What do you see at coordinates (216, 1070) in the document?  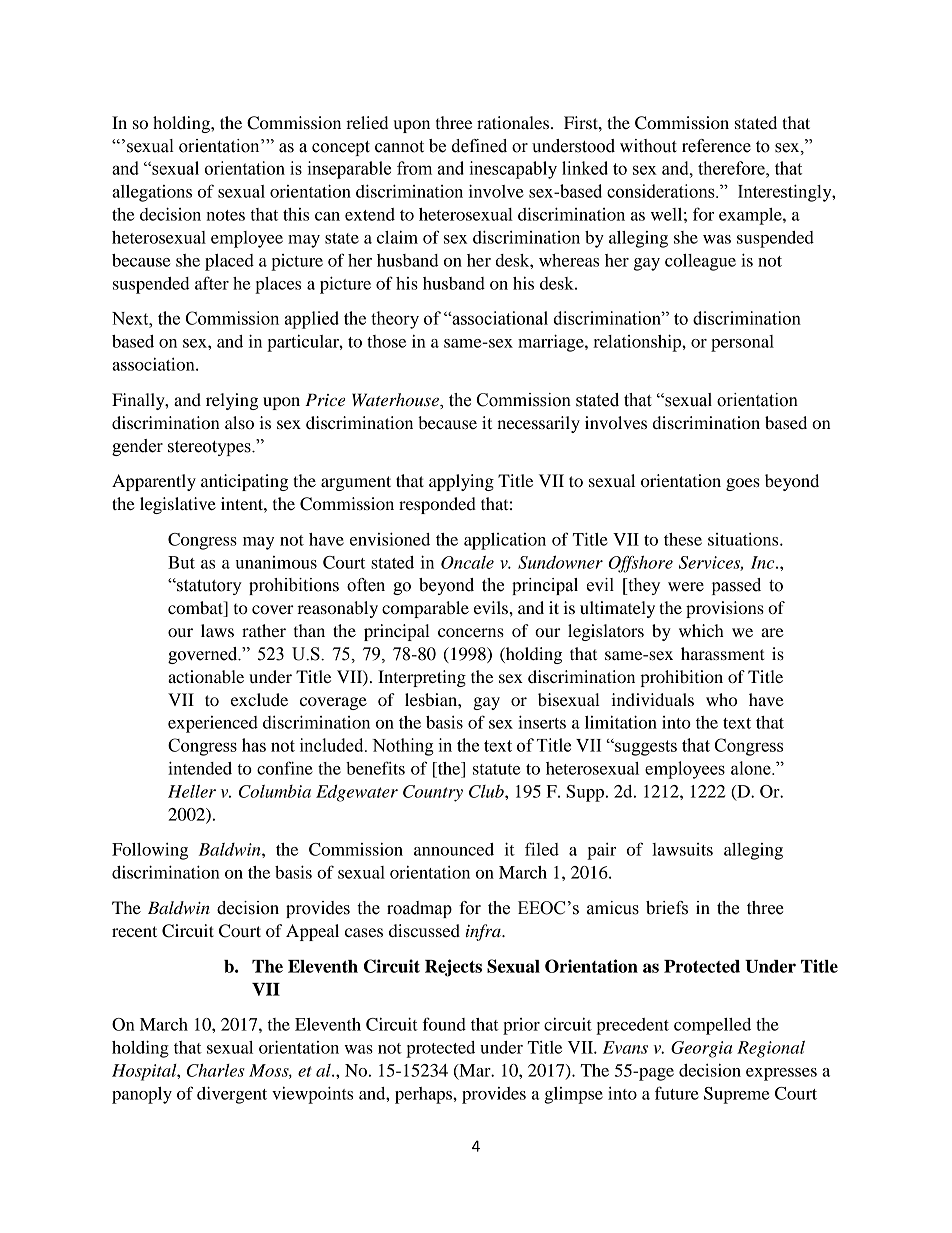 I see `Charles` at bounding box center [216, 1070].
